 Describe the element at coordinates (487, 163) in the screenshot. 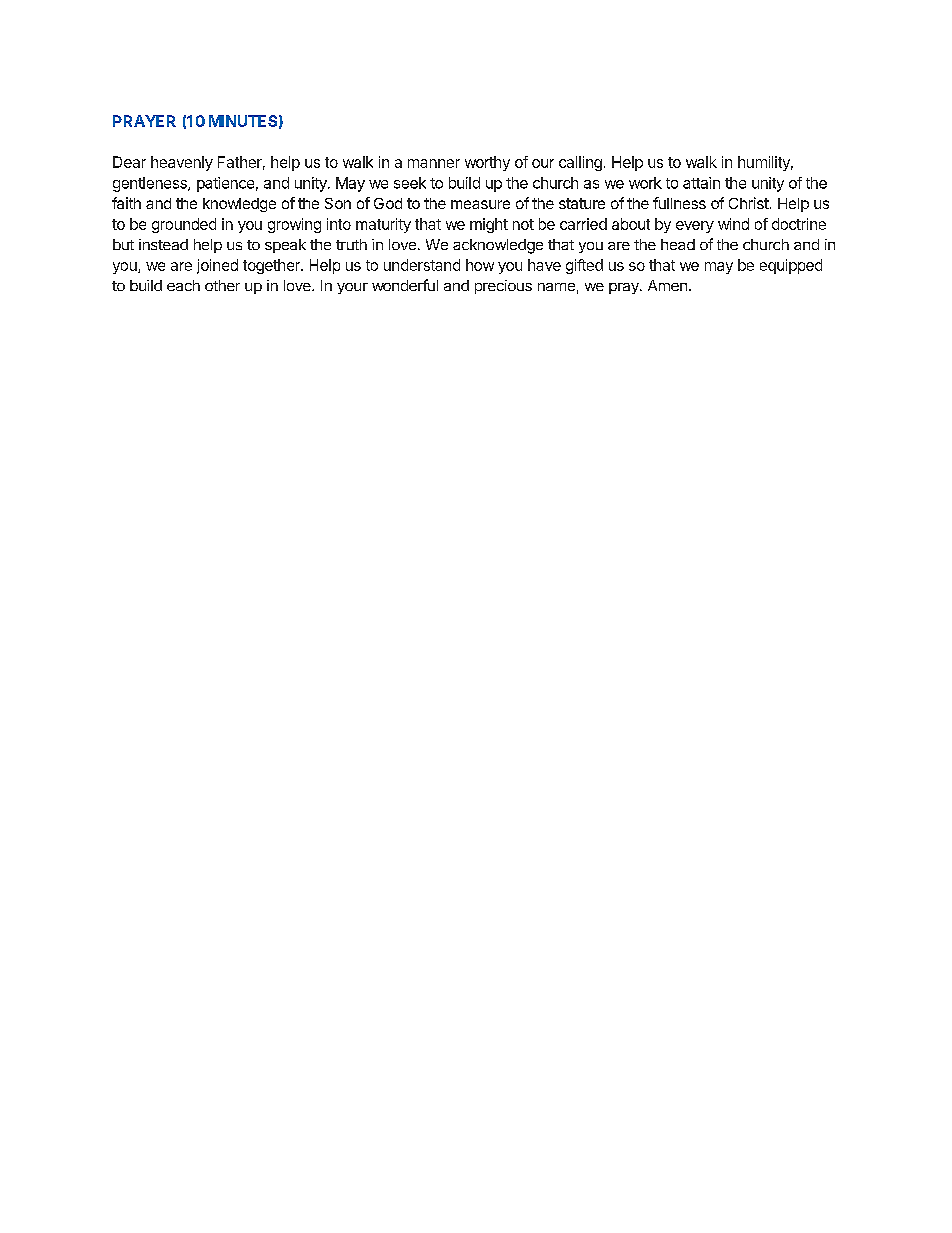

I see `worthy` at that location.
